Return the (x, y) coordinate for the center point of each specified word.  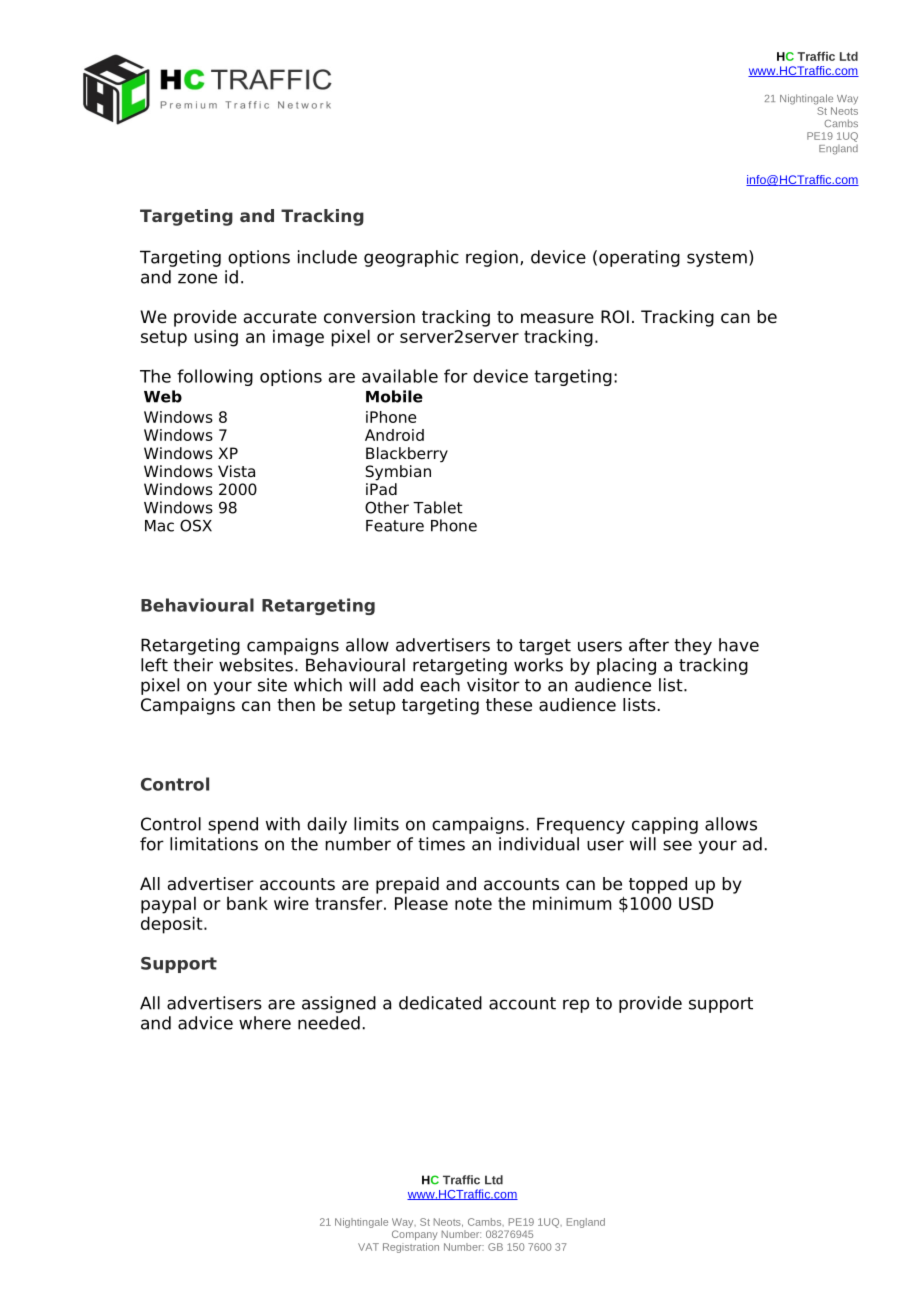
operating (639, 258)
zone (197, 278)
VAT (368, 1247)
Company (415, 1235)
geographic (411, 258)
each (440, 685)
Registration (411, 1248)
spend (233, 825)
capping (665, 825)
